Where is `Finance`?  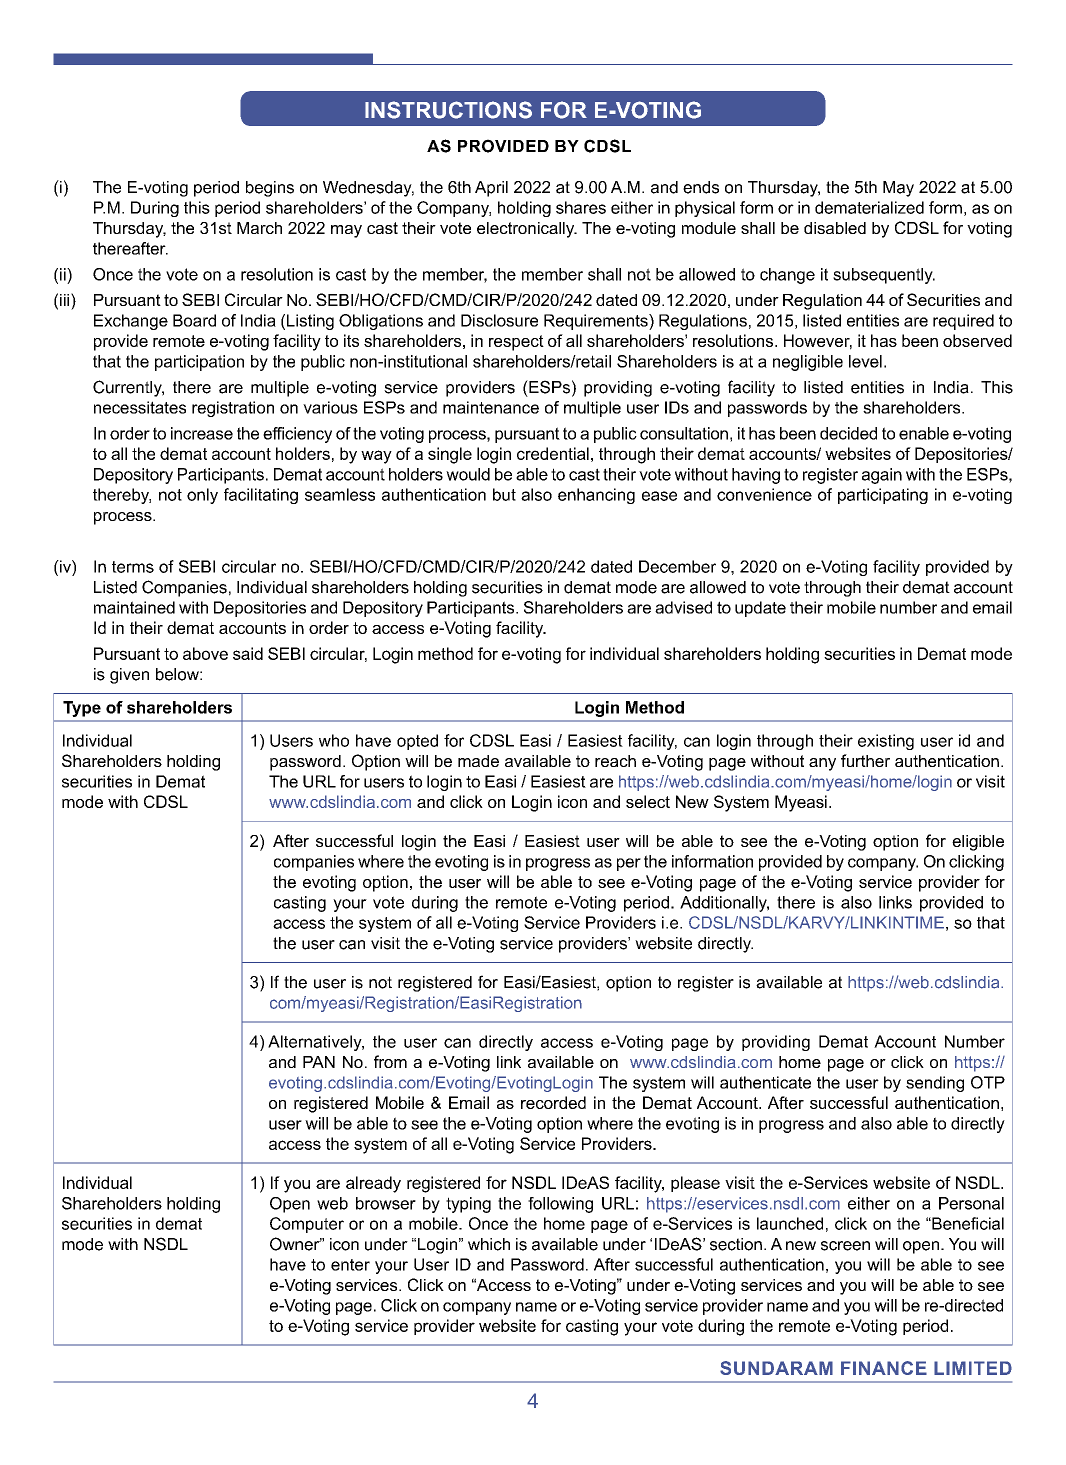
Finance is located at coordinates (884, 1368).
